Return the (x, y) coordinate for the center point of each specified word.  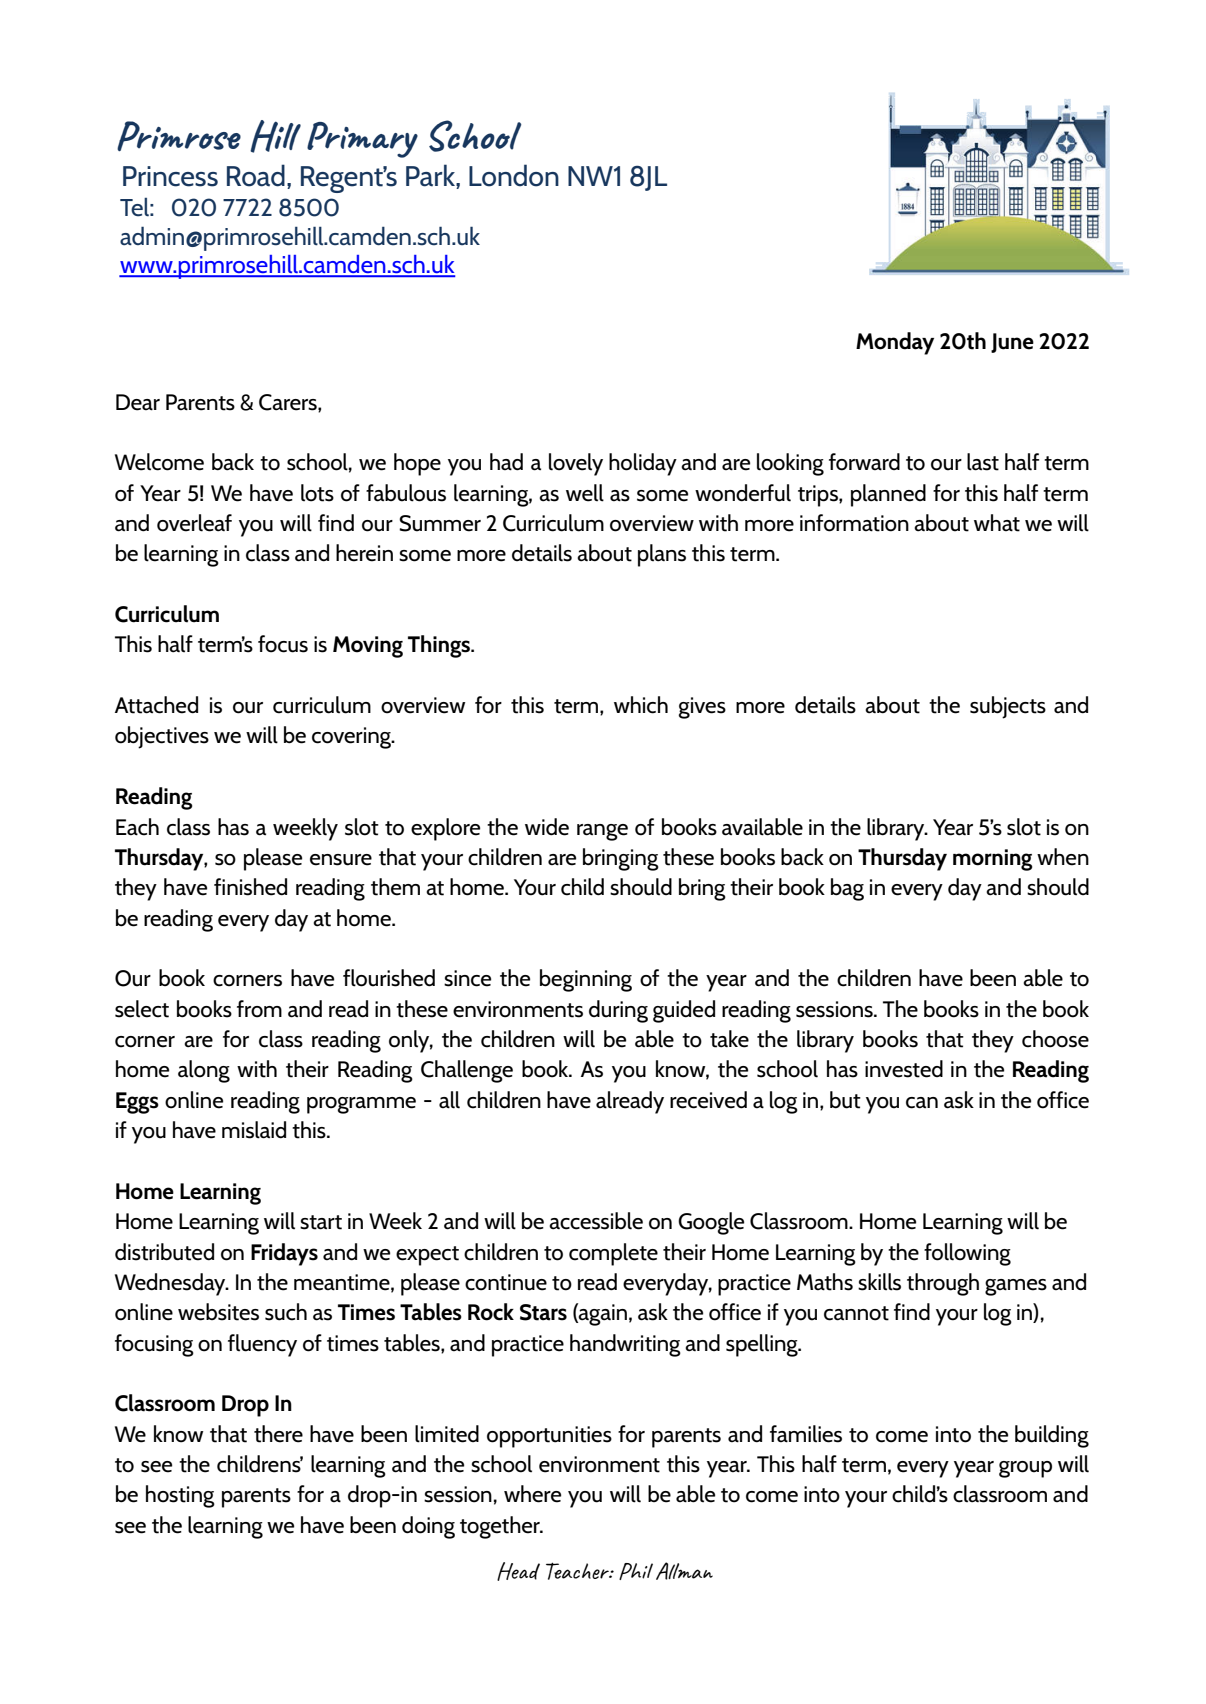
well (585, 493)
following (967, 1254)
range (602, 832)
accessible (596, 1221)
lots (317, 493)
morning (992, 860)
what (997, 523)
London (514, 175)
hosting (180, 1496)
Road (256, 175)
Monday (895, 343)
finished (250, 887)
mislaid (254, 1130)
